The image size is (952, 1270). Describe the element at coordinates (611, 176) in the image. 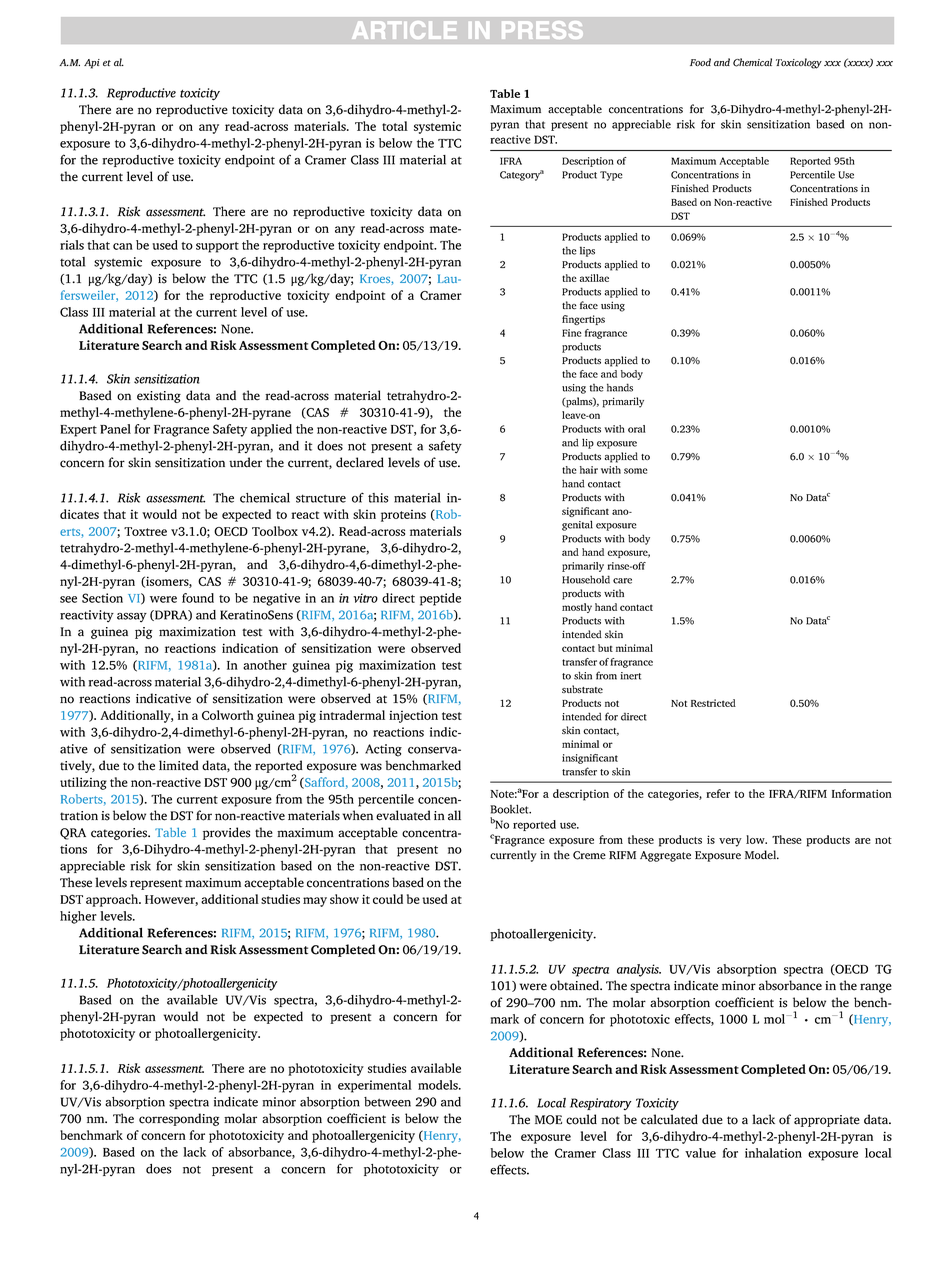

I see `Type` at that location.
